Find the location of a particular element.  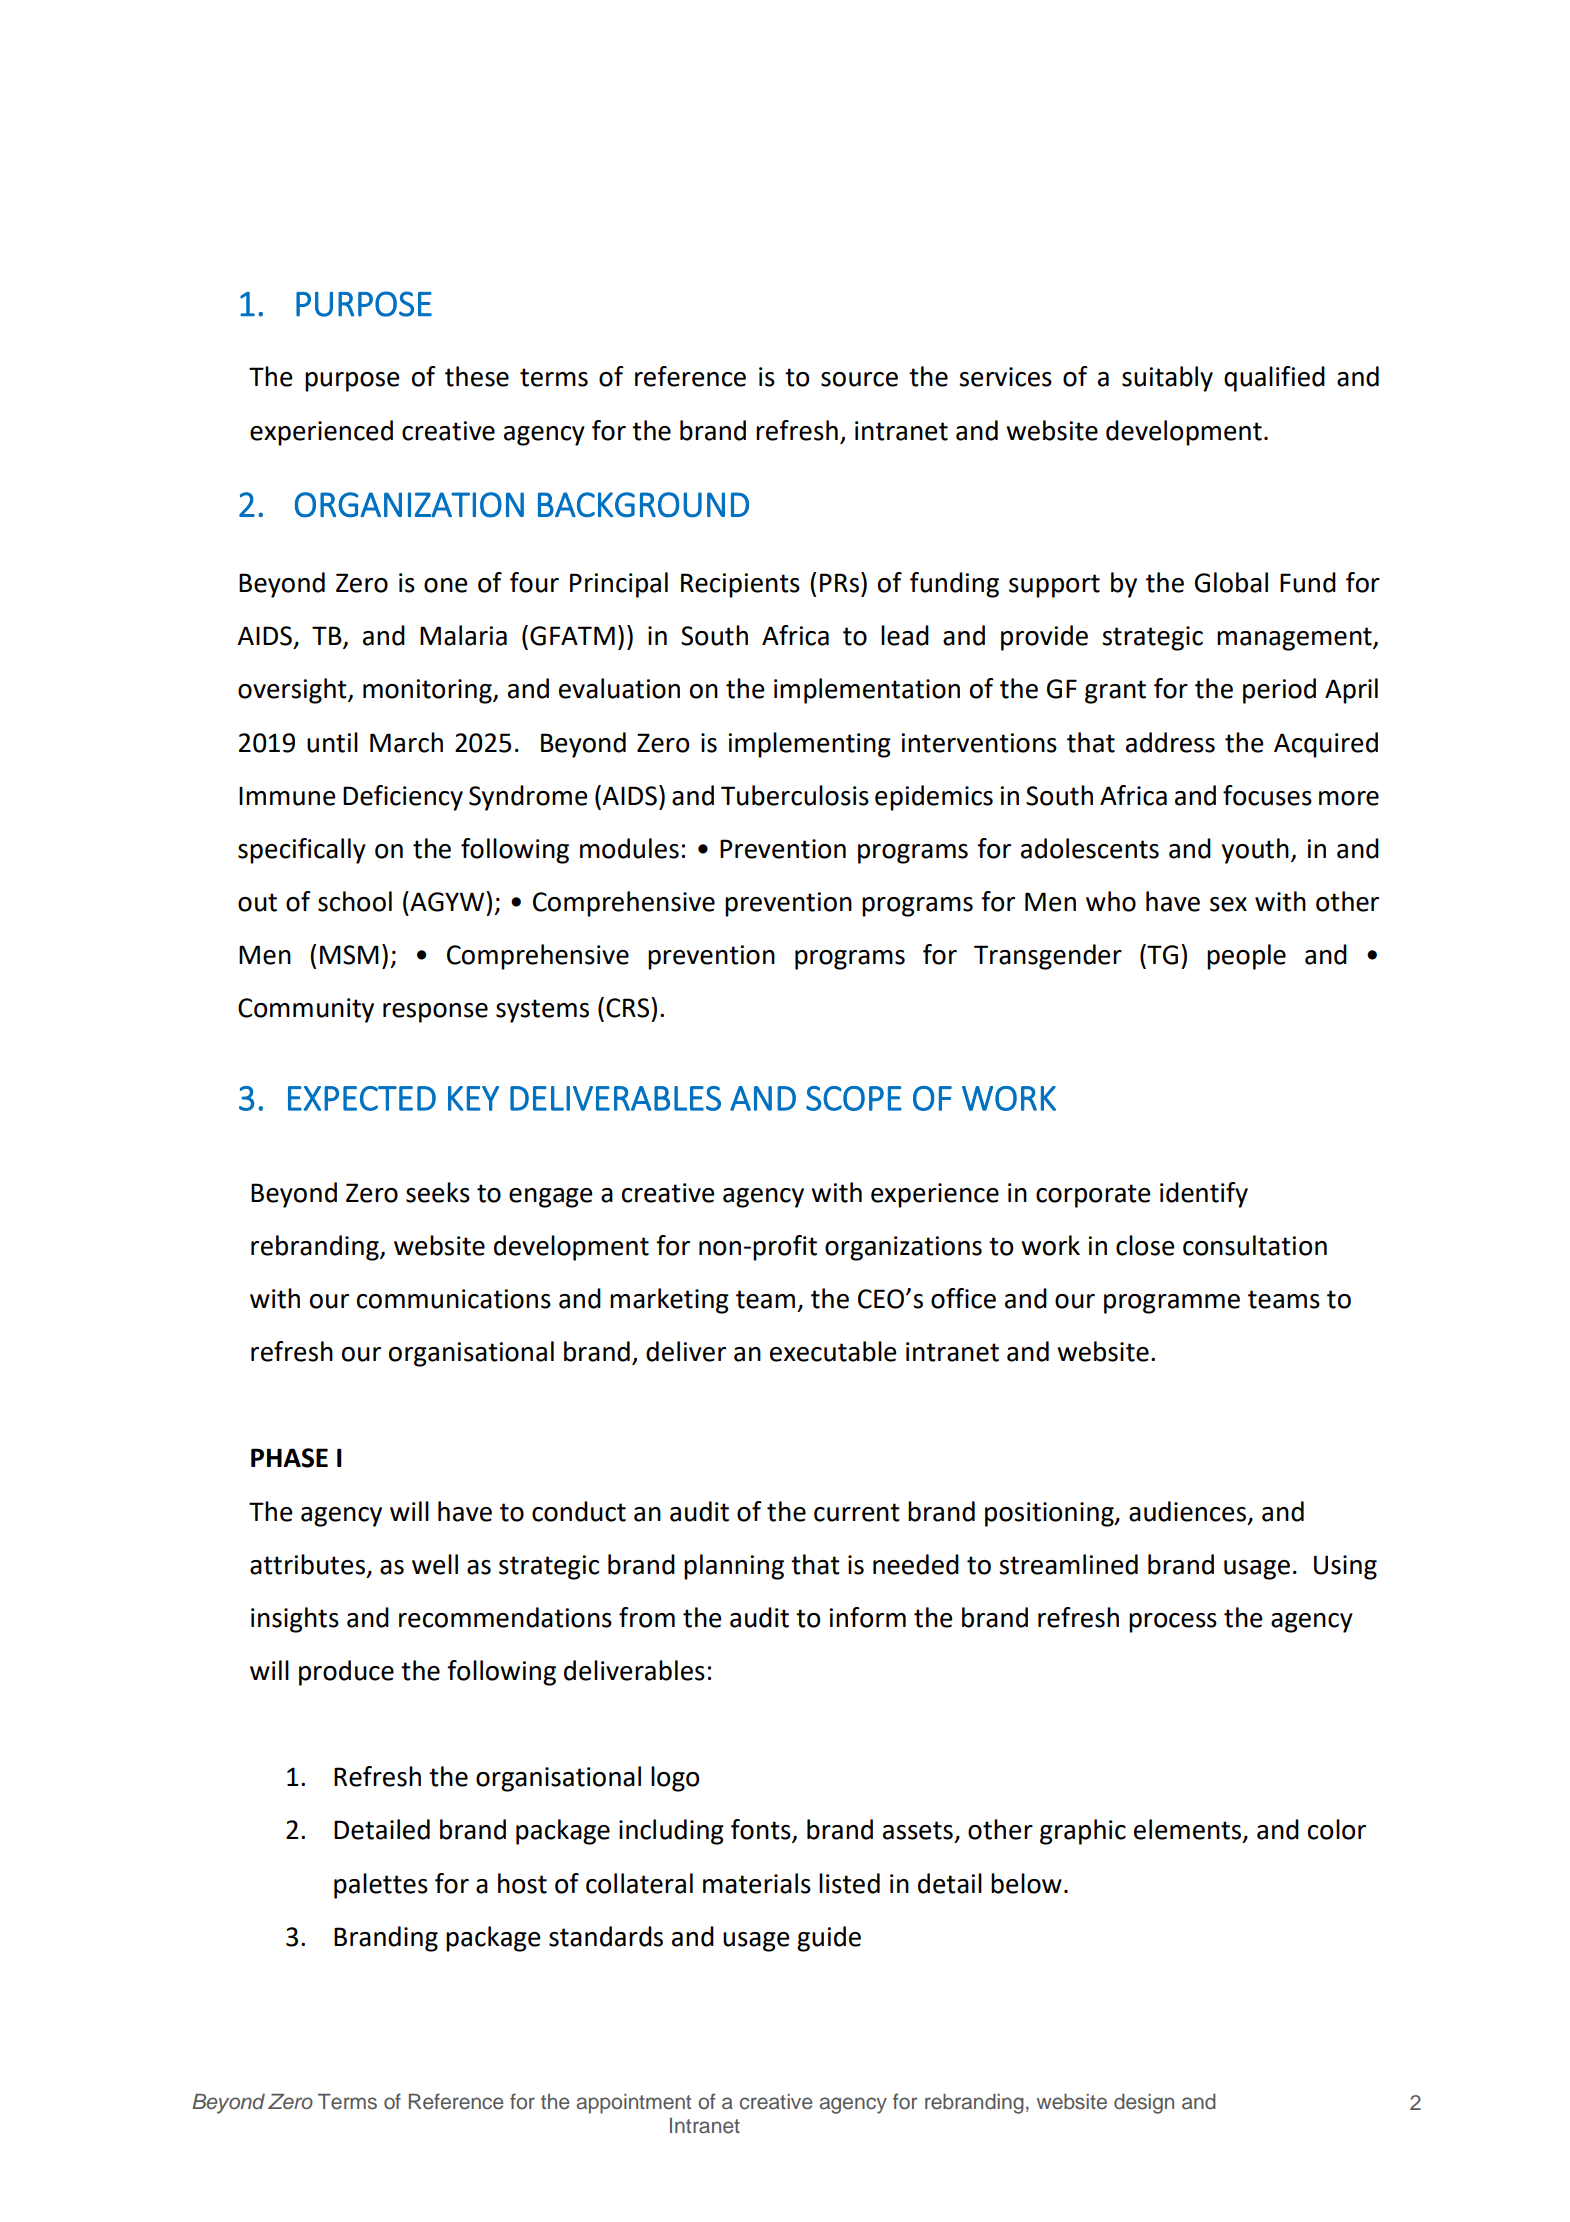

these is located at coordinates (477, 376).
